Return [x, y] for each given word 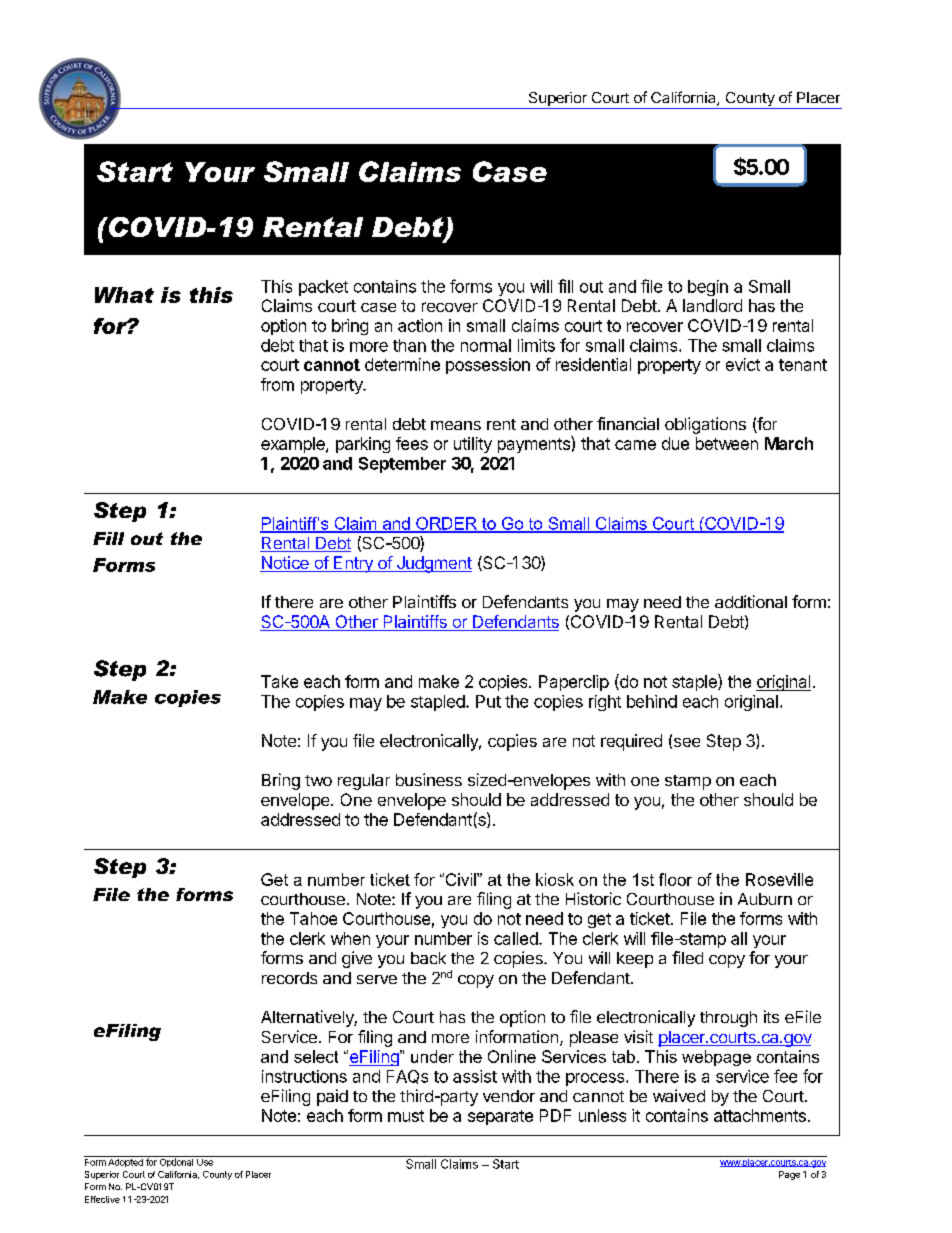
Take [279, 681]
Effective [102, 1199]
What [124, 295]
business [429, 779]
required [631, 742]
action [420, 325]
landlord [712, 305]
